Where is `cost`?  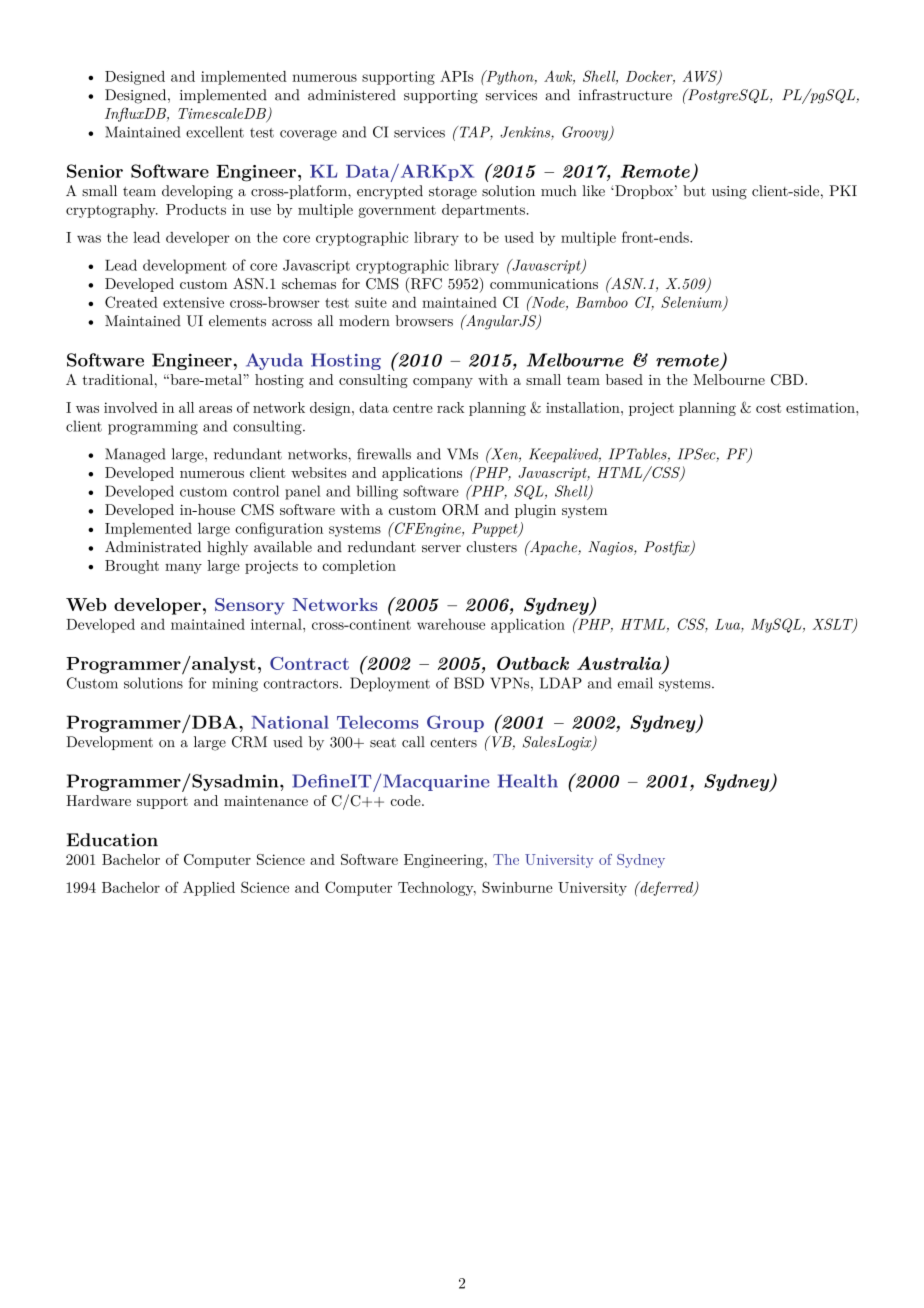 cost is located at coordinates (768, 408).
